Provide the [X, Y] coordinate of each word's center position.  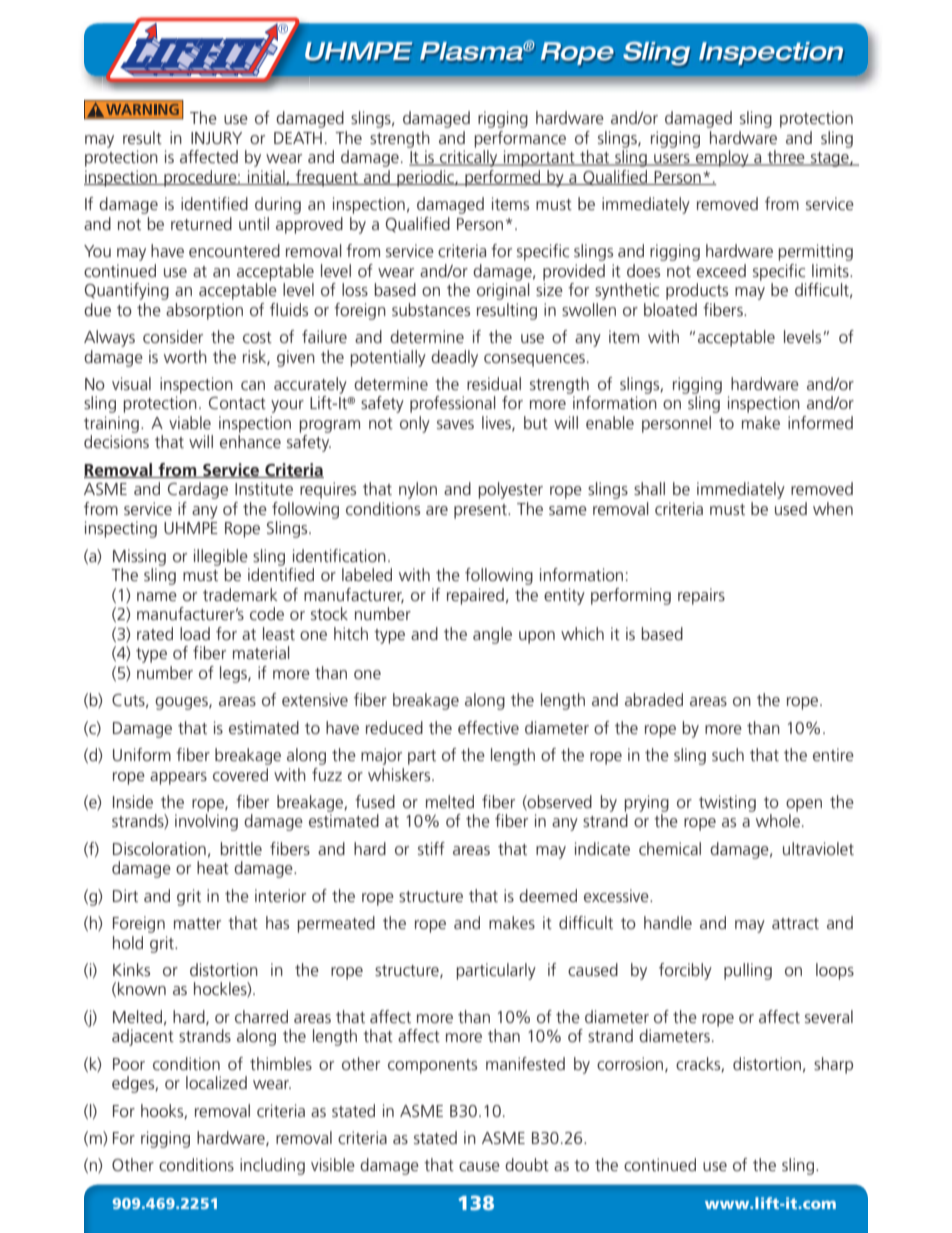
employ [722, 158]
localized [216, 1082]
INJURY [216, 138]
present [481, 511]
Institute [264, 488]
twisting [727, 803]
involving [206, 822]
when [833, 508]
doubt [527, 1164]
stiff [431, 848]
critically [469, 158]
